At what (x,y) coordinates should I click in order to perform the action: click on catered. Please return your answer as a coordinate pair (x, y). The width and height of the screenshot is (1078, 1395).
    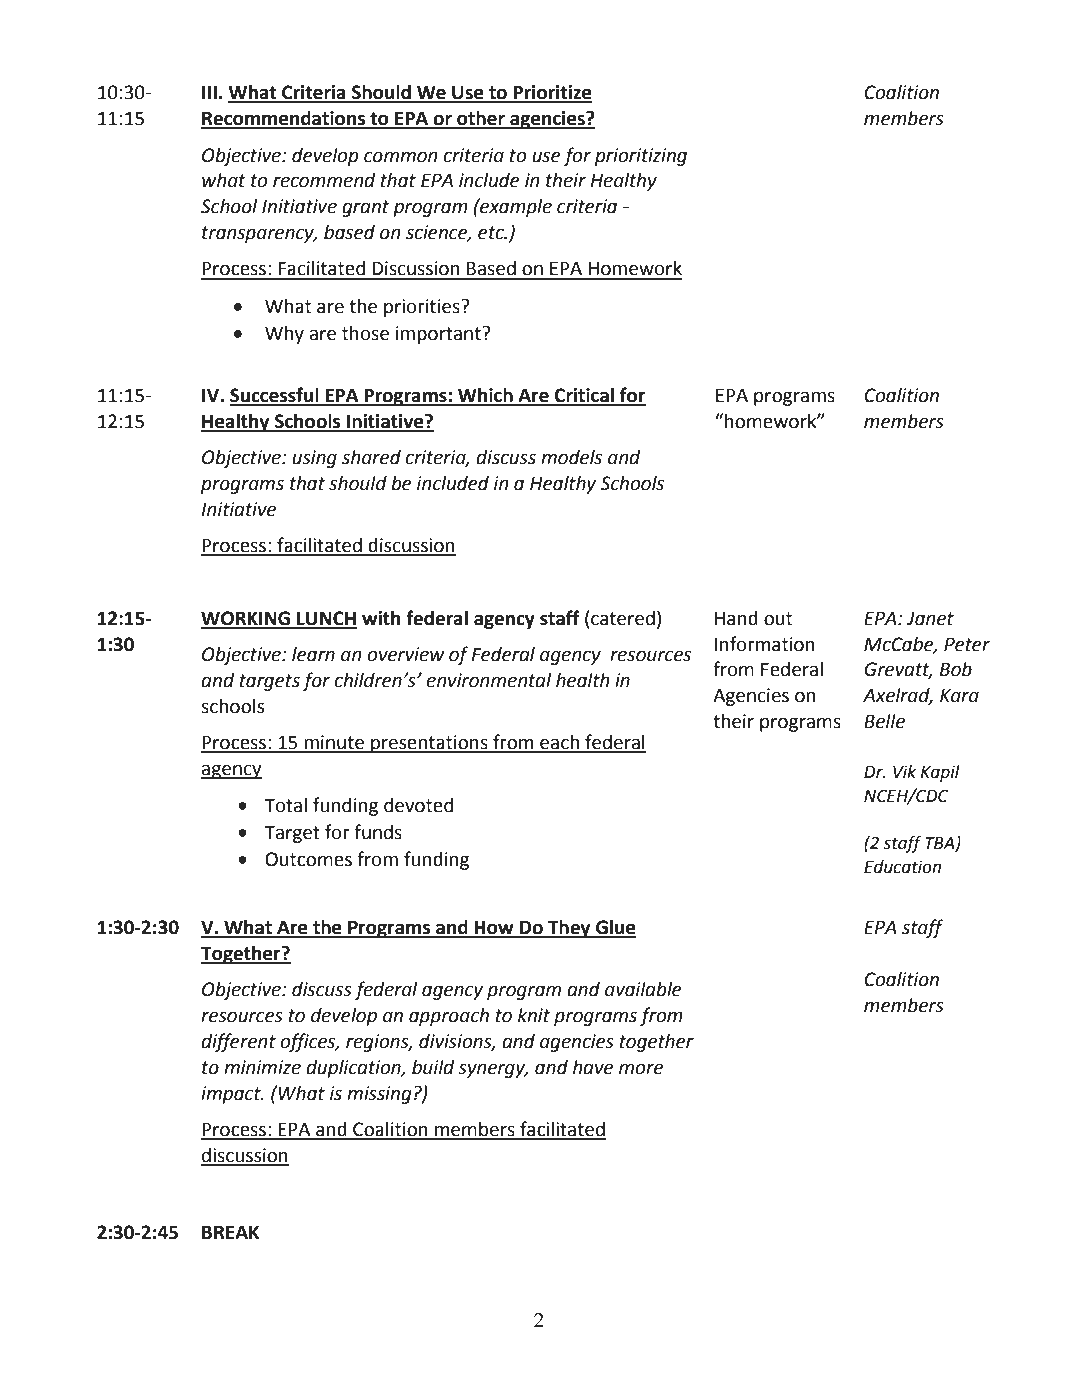
    Looking at the image, I should click on (623, 618).
